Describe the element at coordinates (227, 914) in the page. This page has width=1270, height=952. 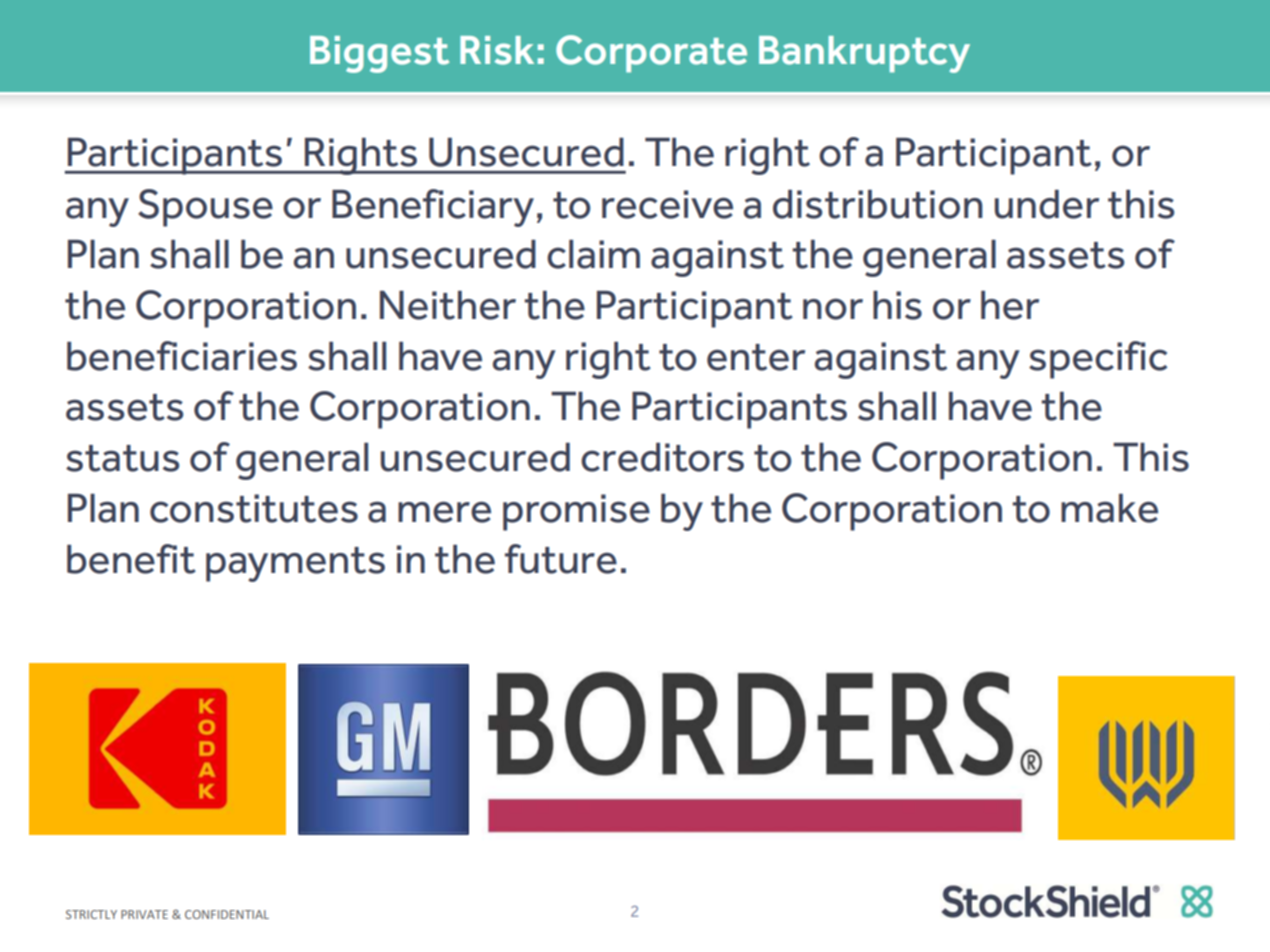
I see `CONFIDENTIAL` at that location.
